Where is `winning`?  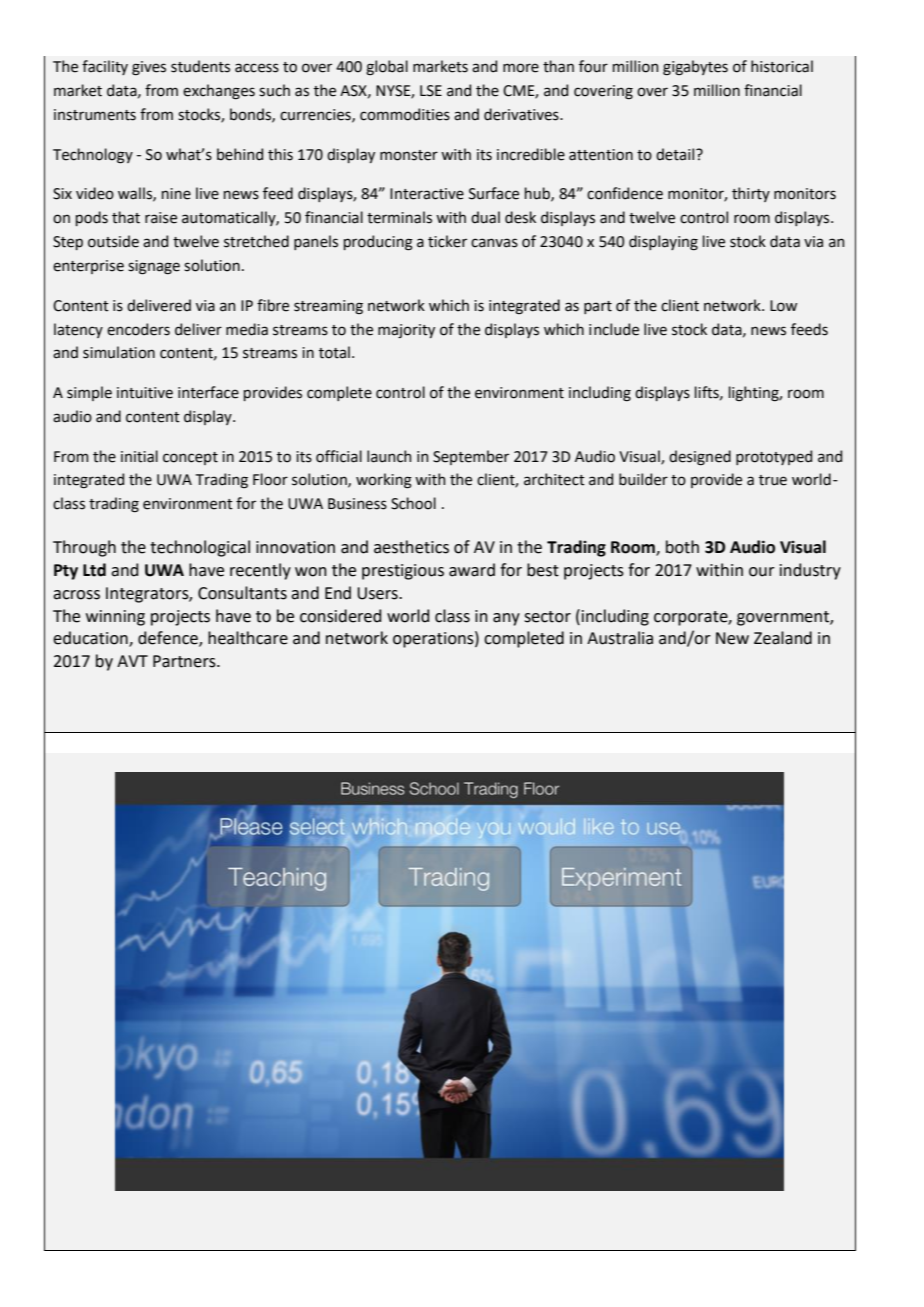 winning is located at coordinates (115, 618).
